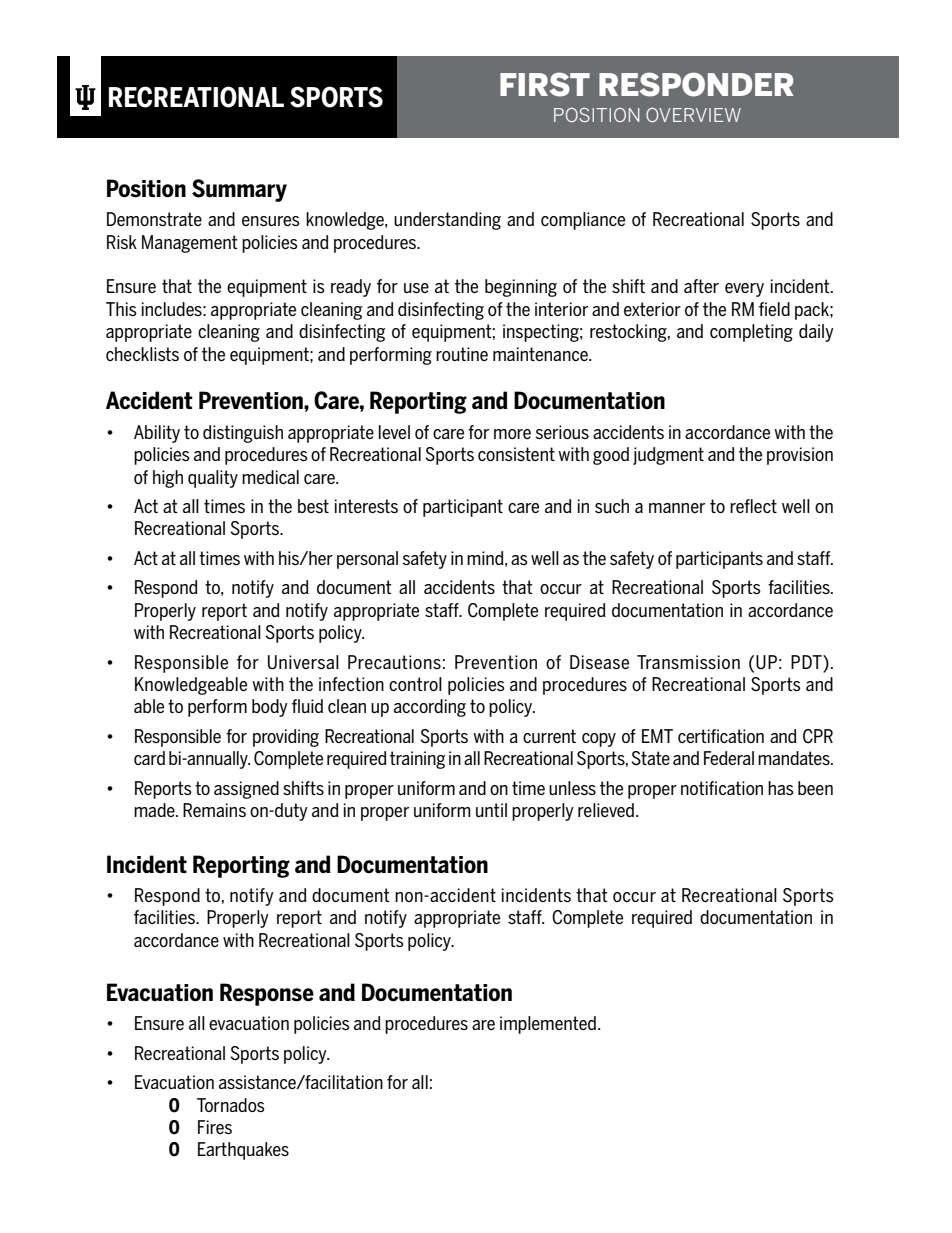  What do you see at coordinates (394, 662) in the document?
I see `Precautions` at bounding box center [394, 662].
